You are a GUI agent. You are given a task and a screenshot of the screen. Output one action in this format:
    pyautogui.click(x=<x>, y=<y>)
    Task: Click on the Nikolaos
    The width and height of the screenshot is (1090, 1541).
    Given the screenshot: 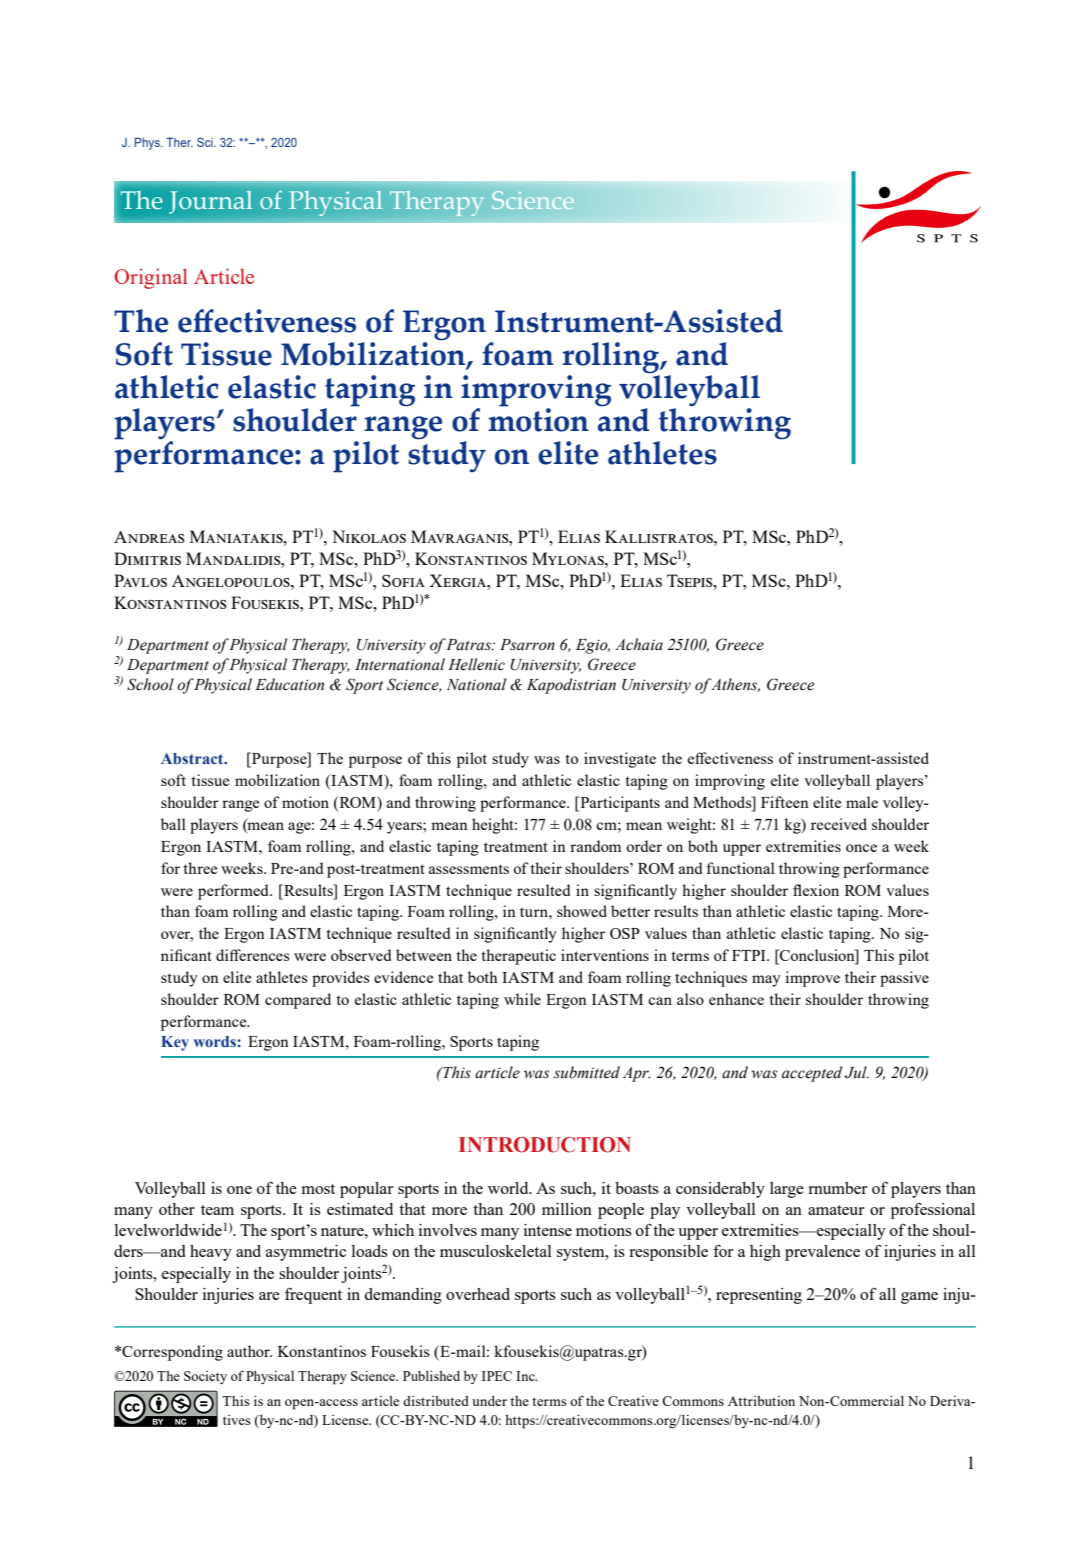 What is the action you would take?
    pyautogui.click(x=369, y=536)
